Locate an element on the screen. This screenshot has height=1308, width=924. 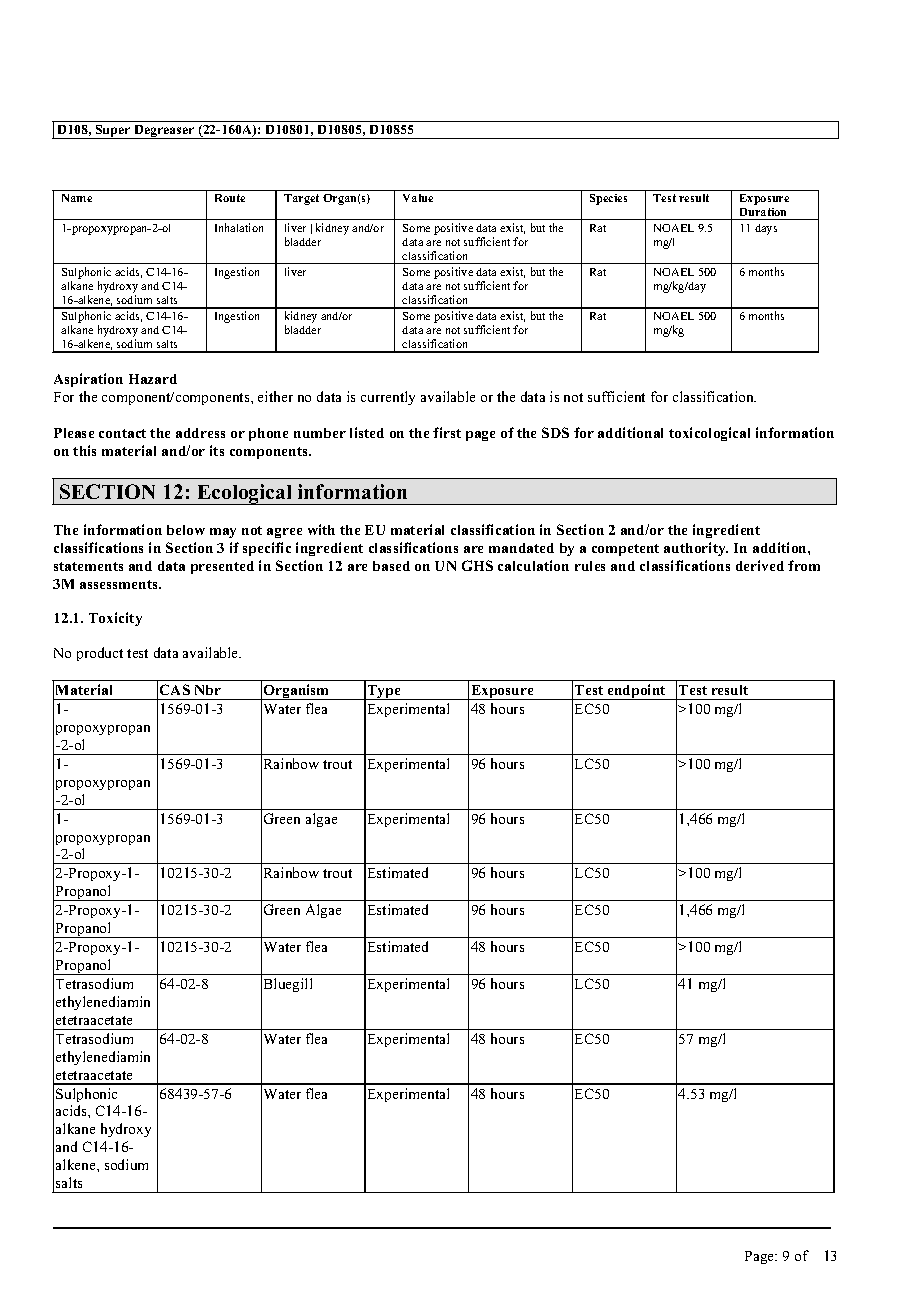
Degreaser is located at coordinates (164, 132).
